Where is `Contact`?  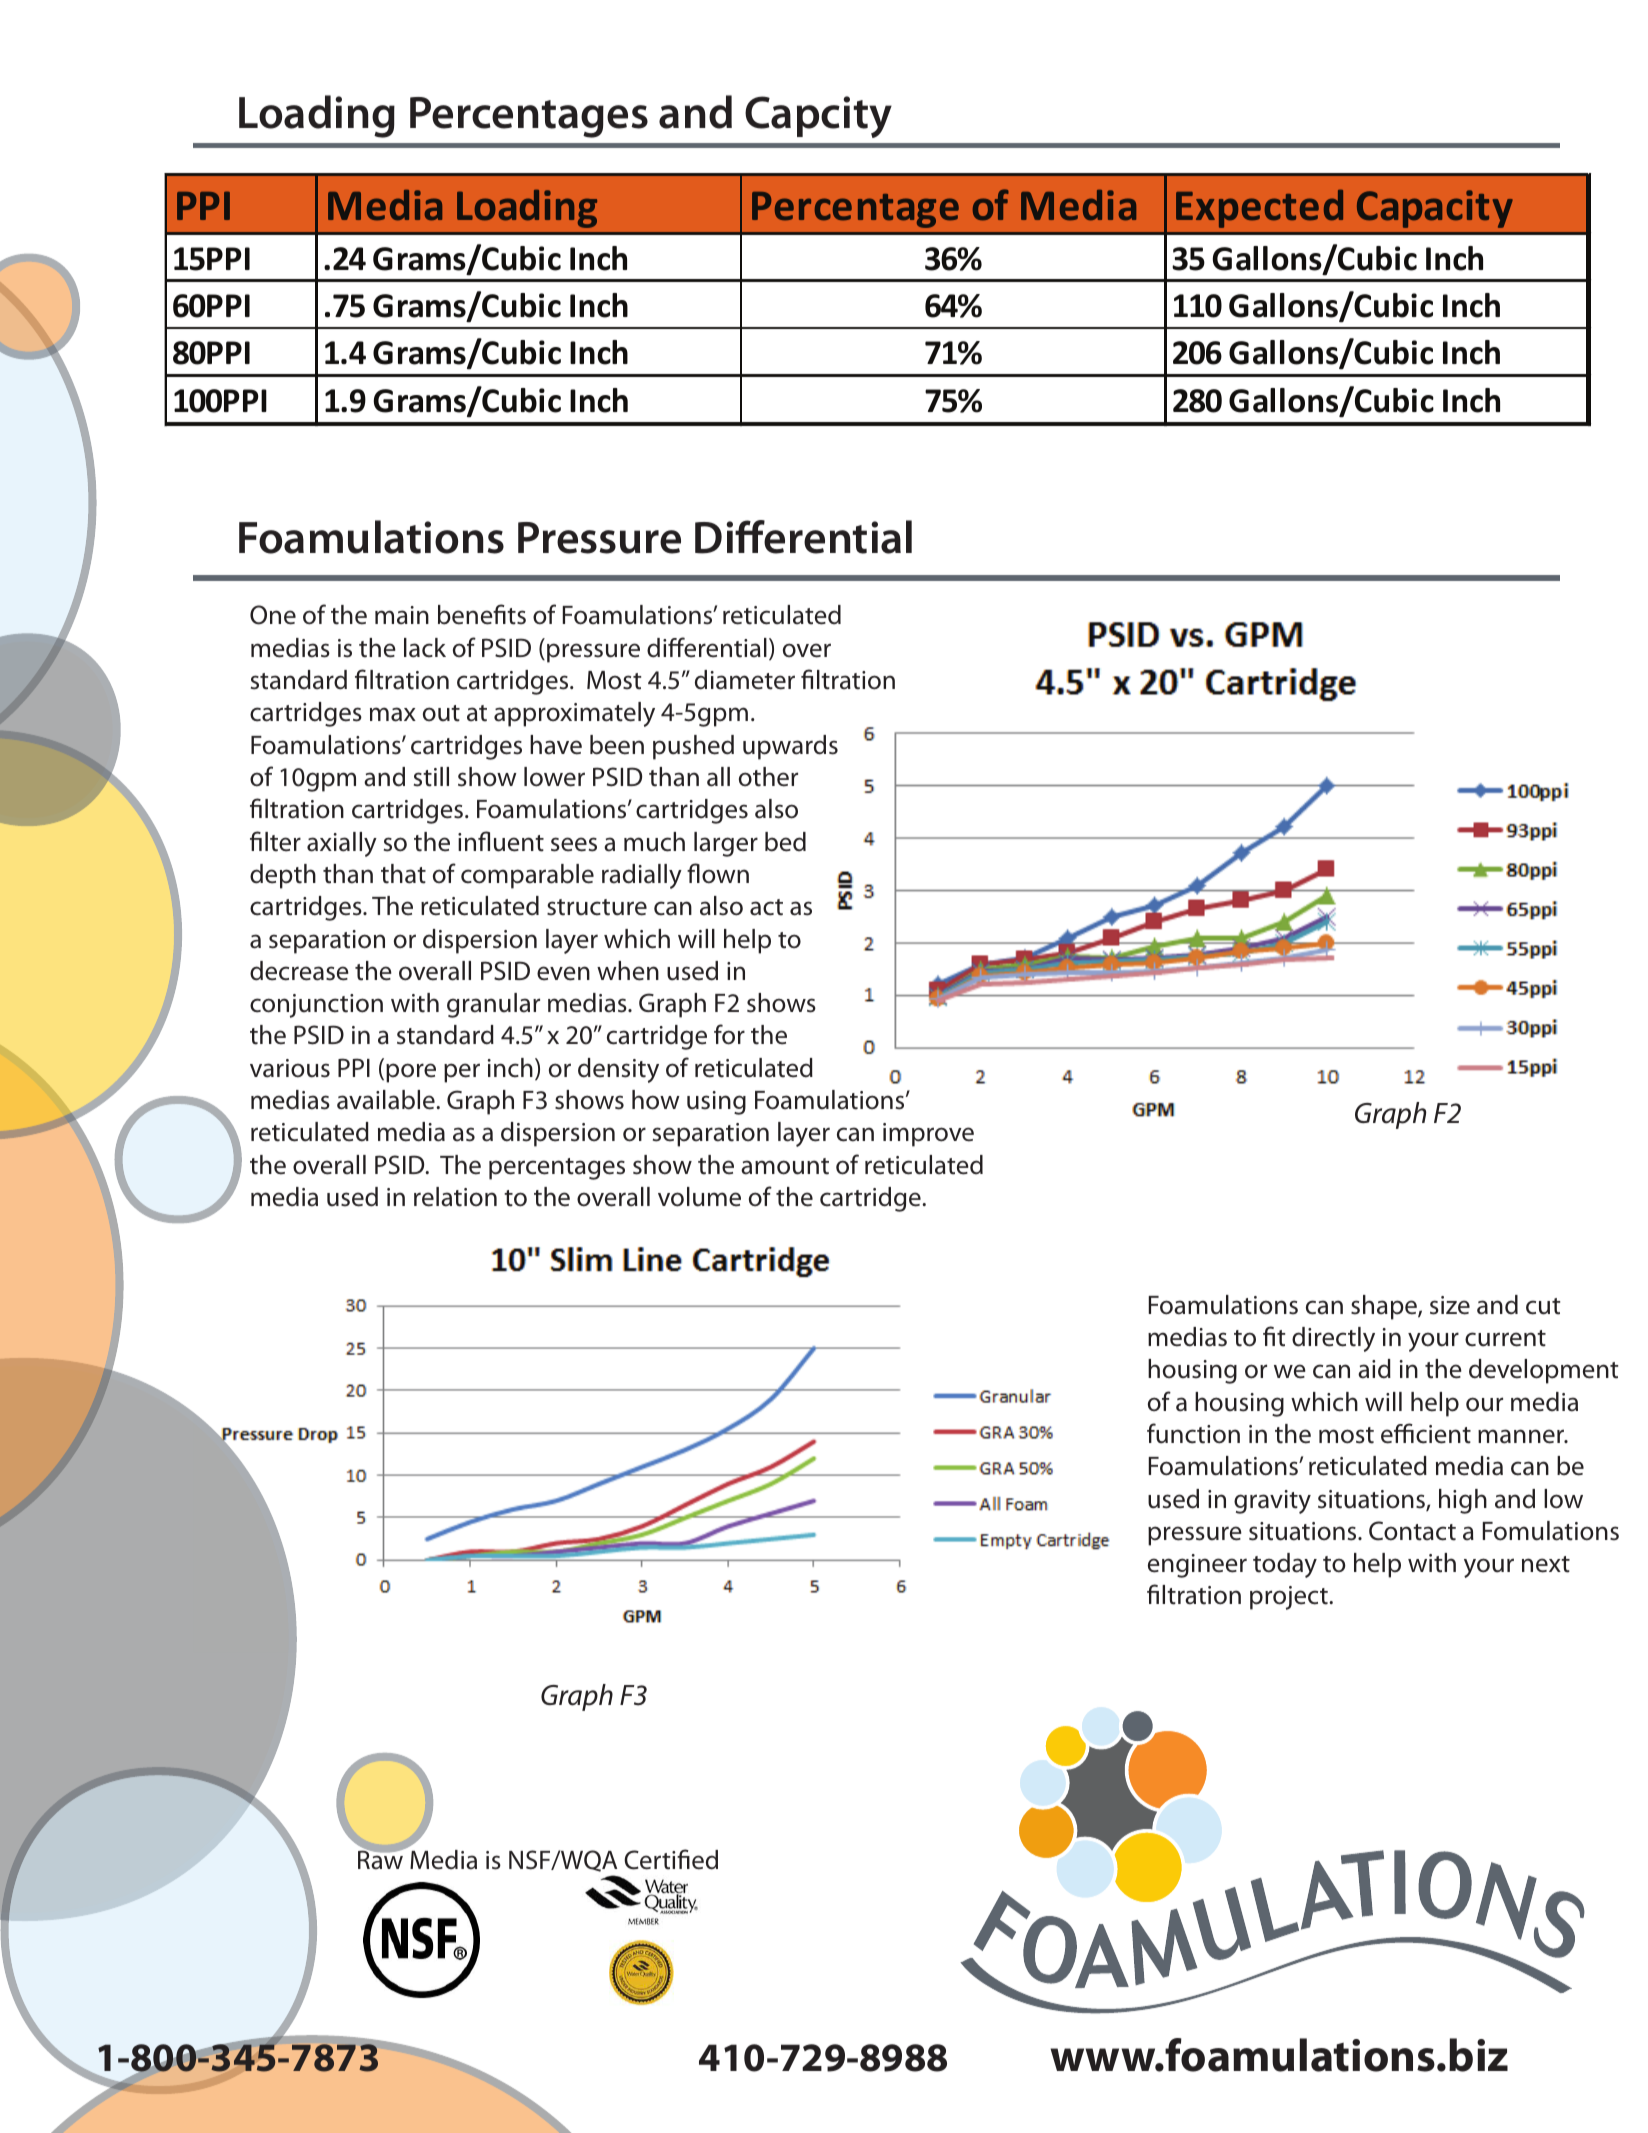
Contact is located at coordinates (1412, 1531).
